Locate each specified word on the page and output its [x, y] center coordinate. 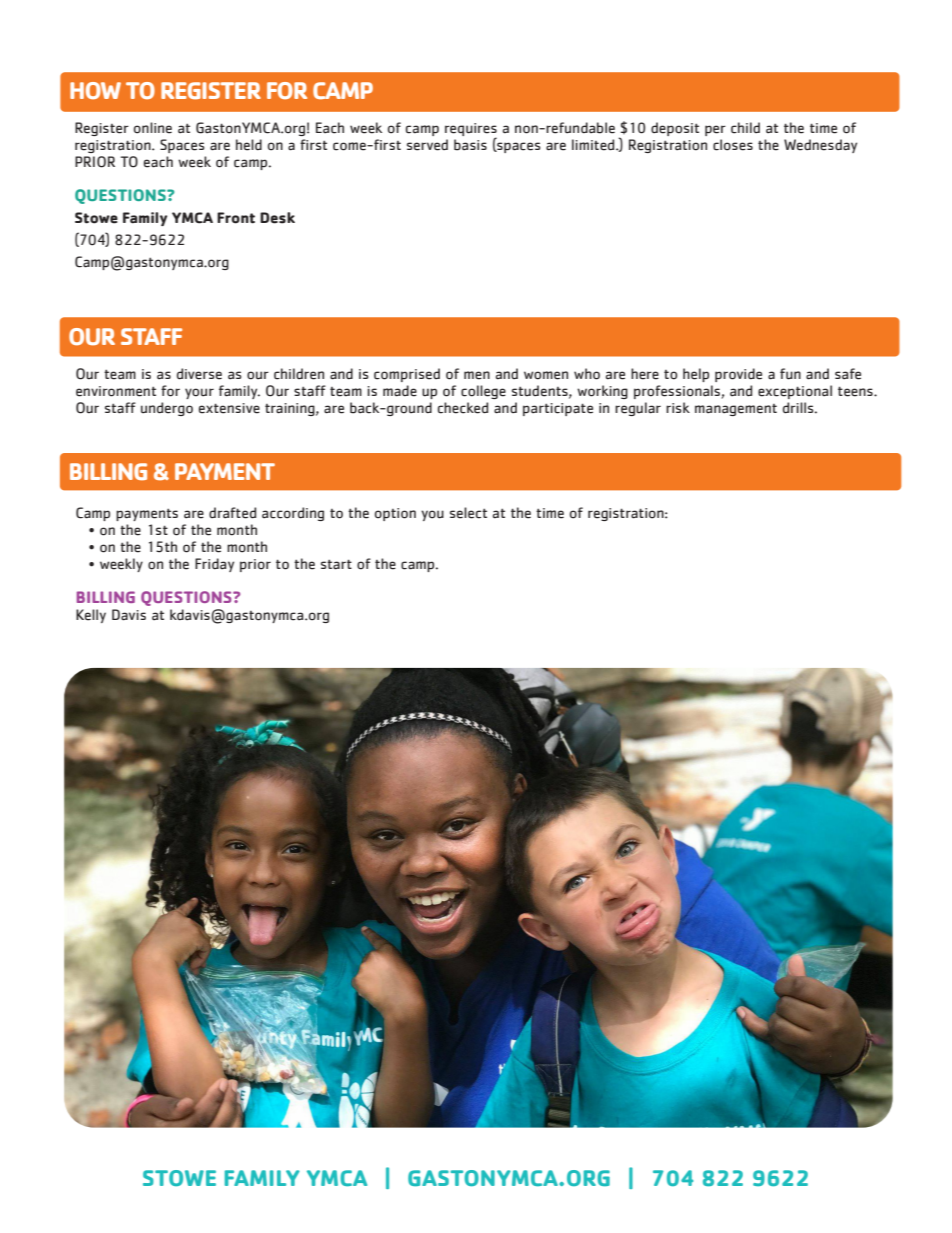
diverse [199, 374]
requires [471, 131]
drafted [232, 513]
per [715, 130]
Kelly [91, 616]
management [736, 410]
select [468, 513]
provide [738, 375]
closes [733, 145]
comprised [407, 375]
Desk [277, 218]
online [153, 128]
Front [236, 218]
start [336, 564]
